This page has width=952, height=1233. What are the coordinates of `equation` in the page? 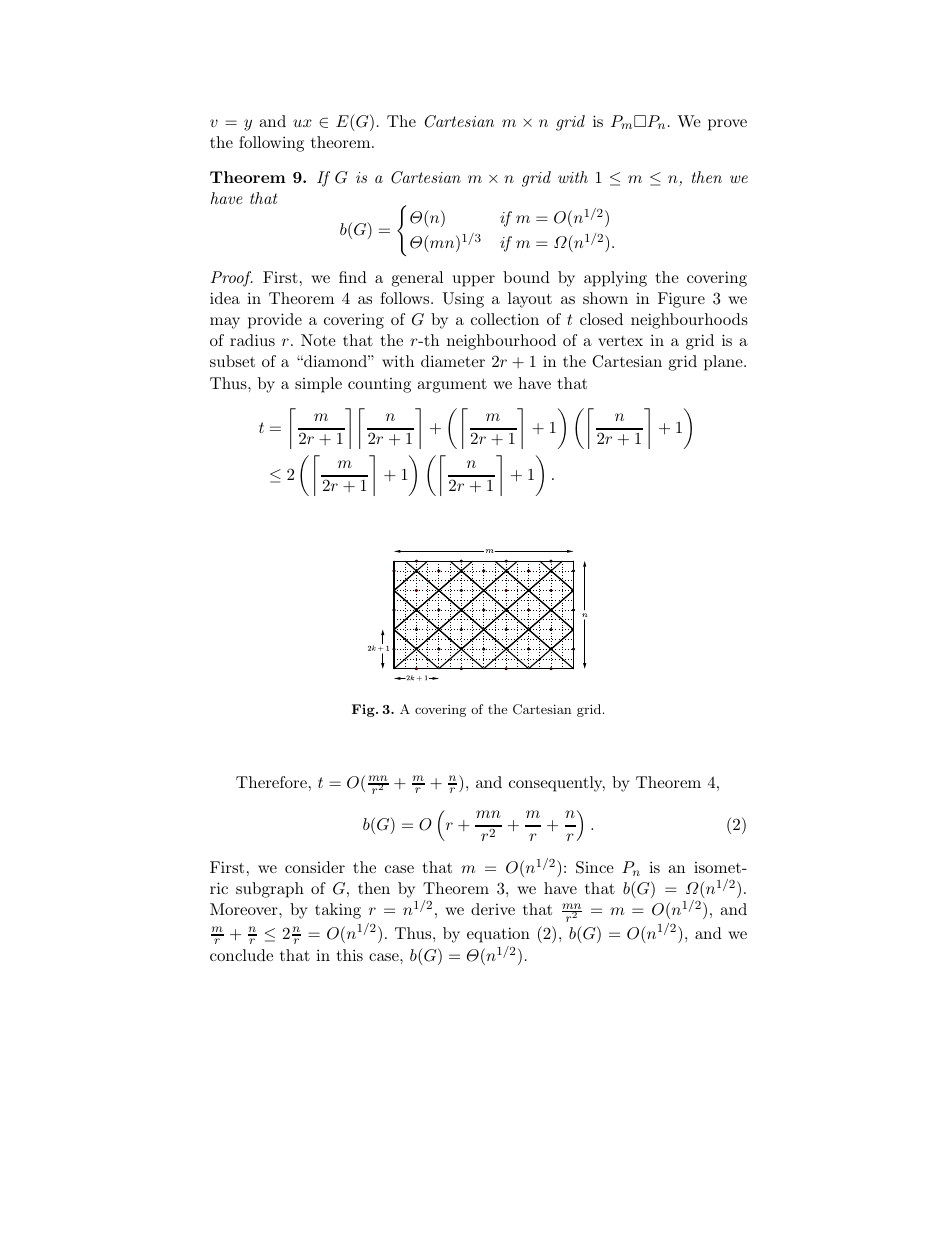 It's located at (498, 935).
